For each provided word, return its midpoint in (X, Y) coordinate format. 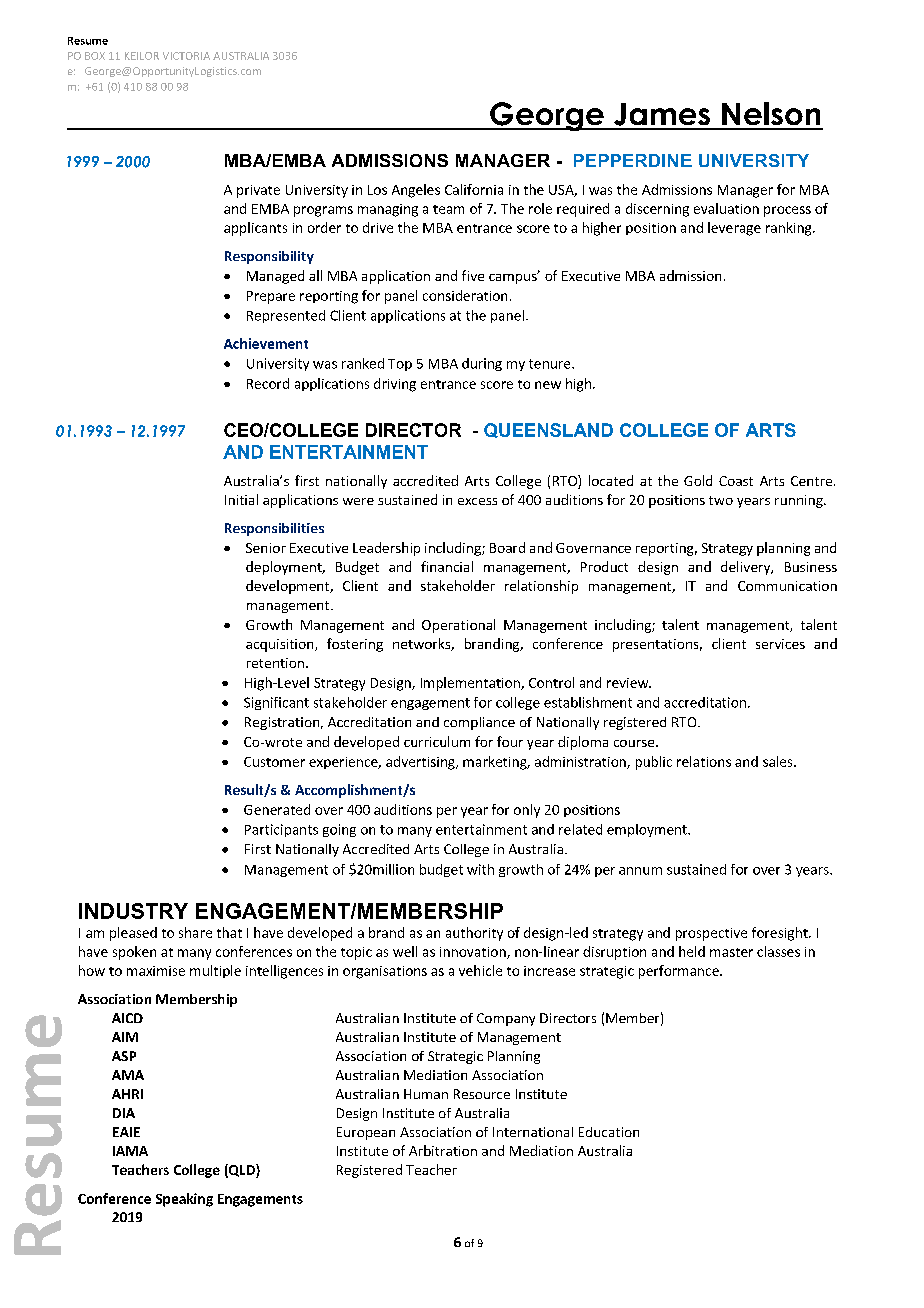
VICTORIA (186, 56)
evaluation (726, 208)
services (780, 644)
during (482, 364)
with (480, 869)
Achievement (266, 343)
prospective (711, 934)
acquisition (281, 645)
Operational (458, 626)
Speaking (184, 1200)
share (195, 932)
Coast (736, 481)
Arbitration (443, 1150)
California (474, 189)
